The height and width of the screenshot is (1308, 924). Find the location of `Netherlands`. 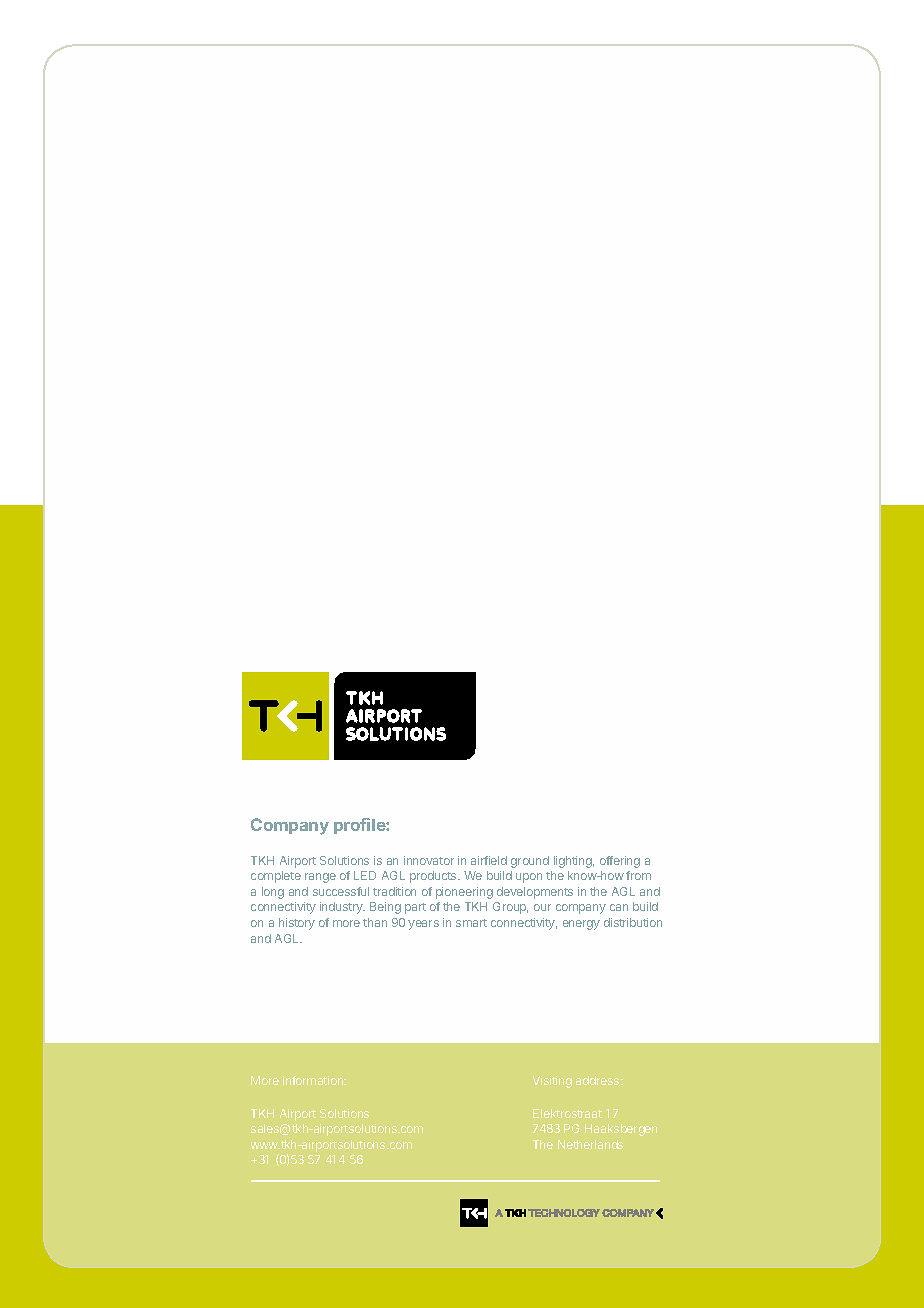

Netherlands is located at coordinates (590, 1144).
